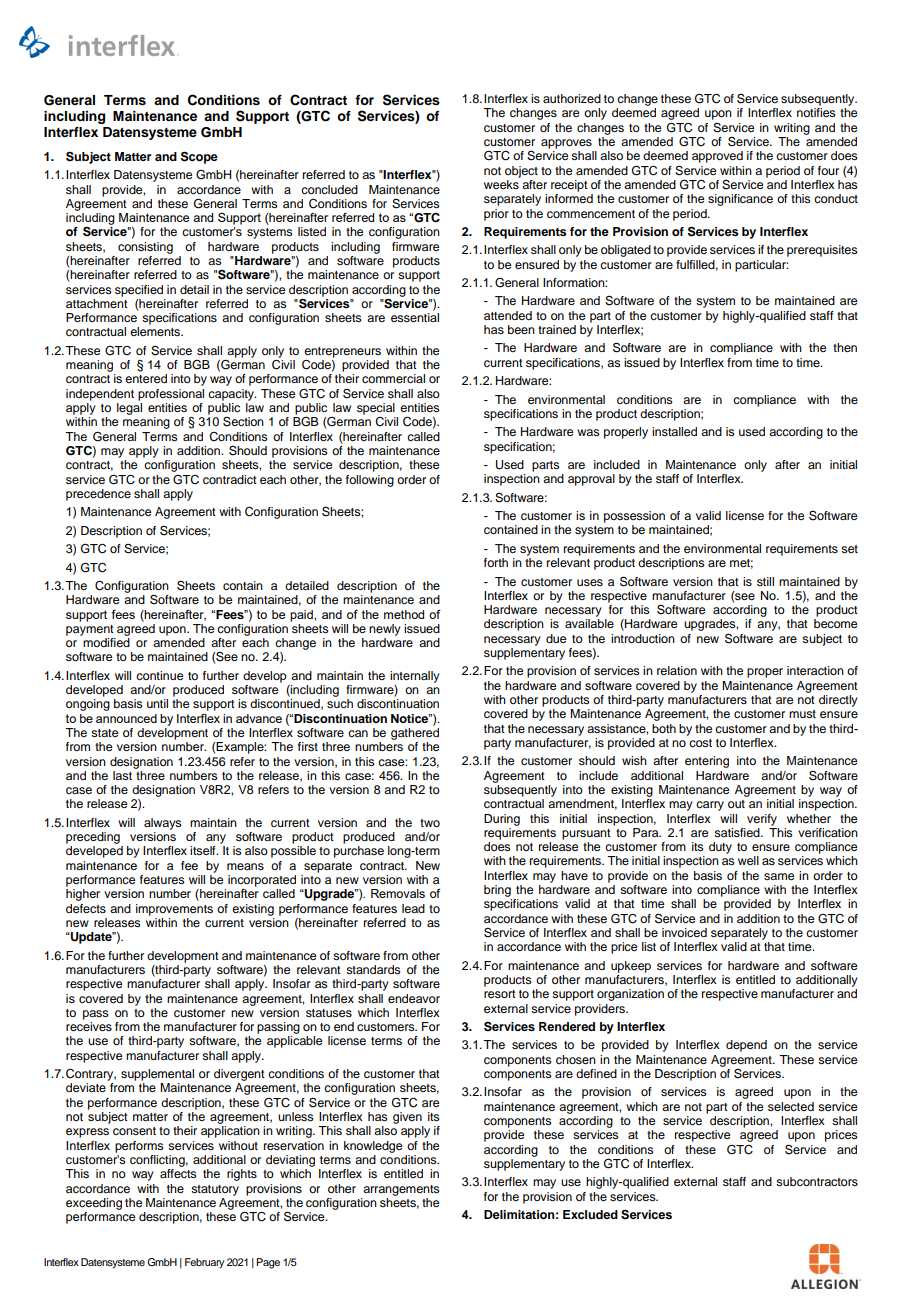 Image resolution: width=924 pixels, height=1308 pixels. What do you see at coordinates (415, 677) in the image?
I see `internally` at bounding box center [415, 677].
